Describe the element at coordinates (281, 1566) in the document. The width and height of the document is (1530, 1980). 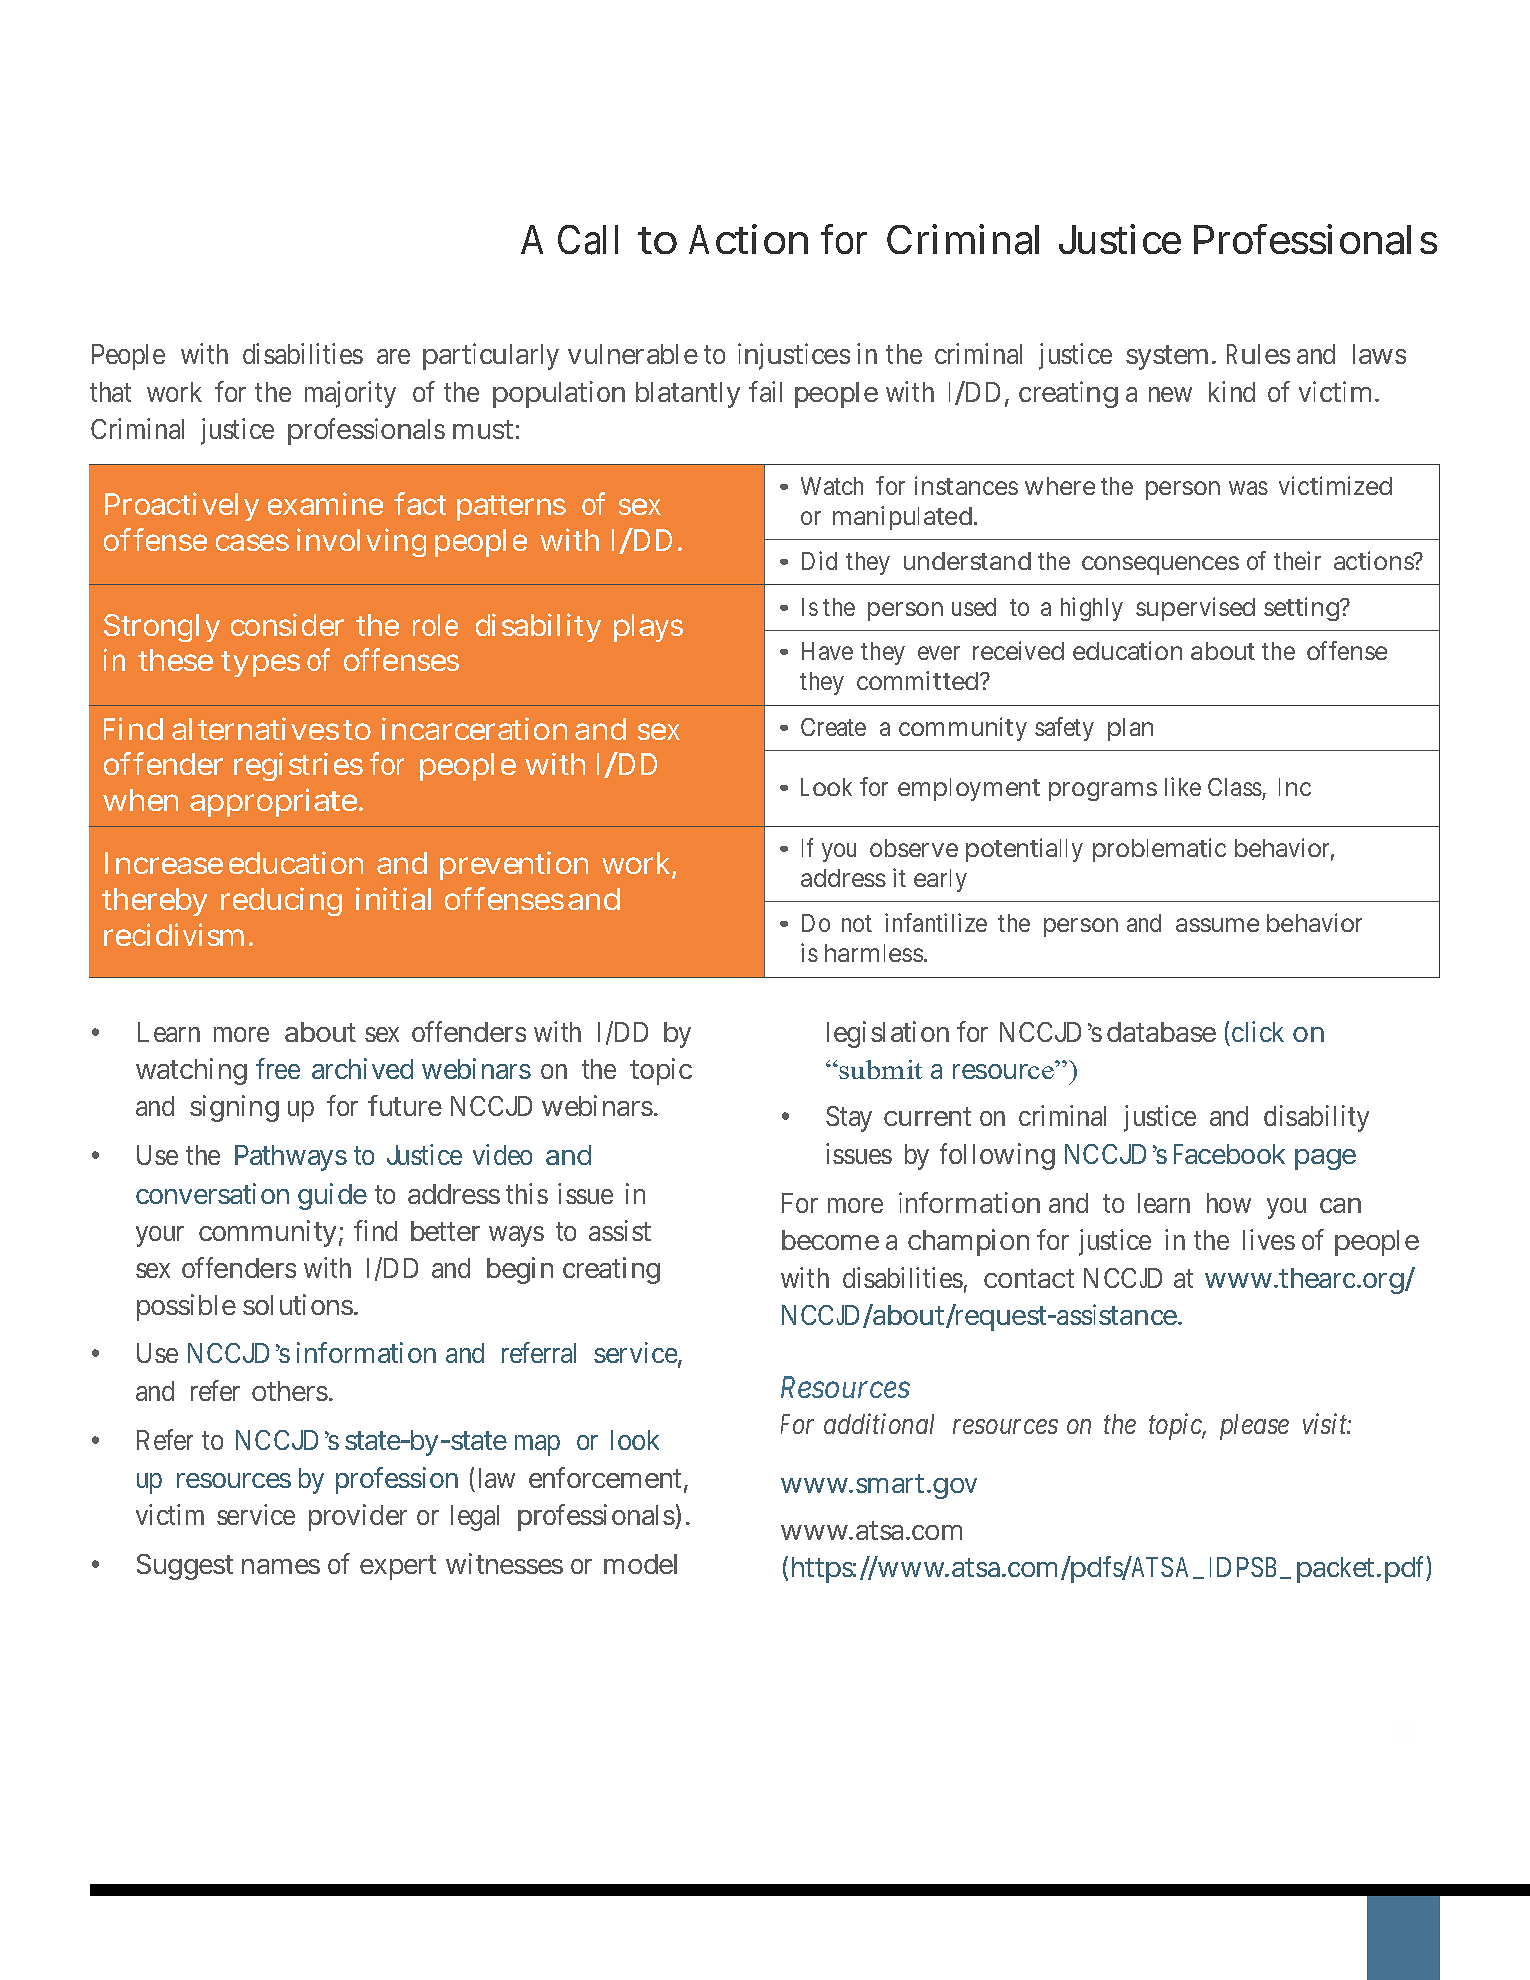
I see `names` at that location.
